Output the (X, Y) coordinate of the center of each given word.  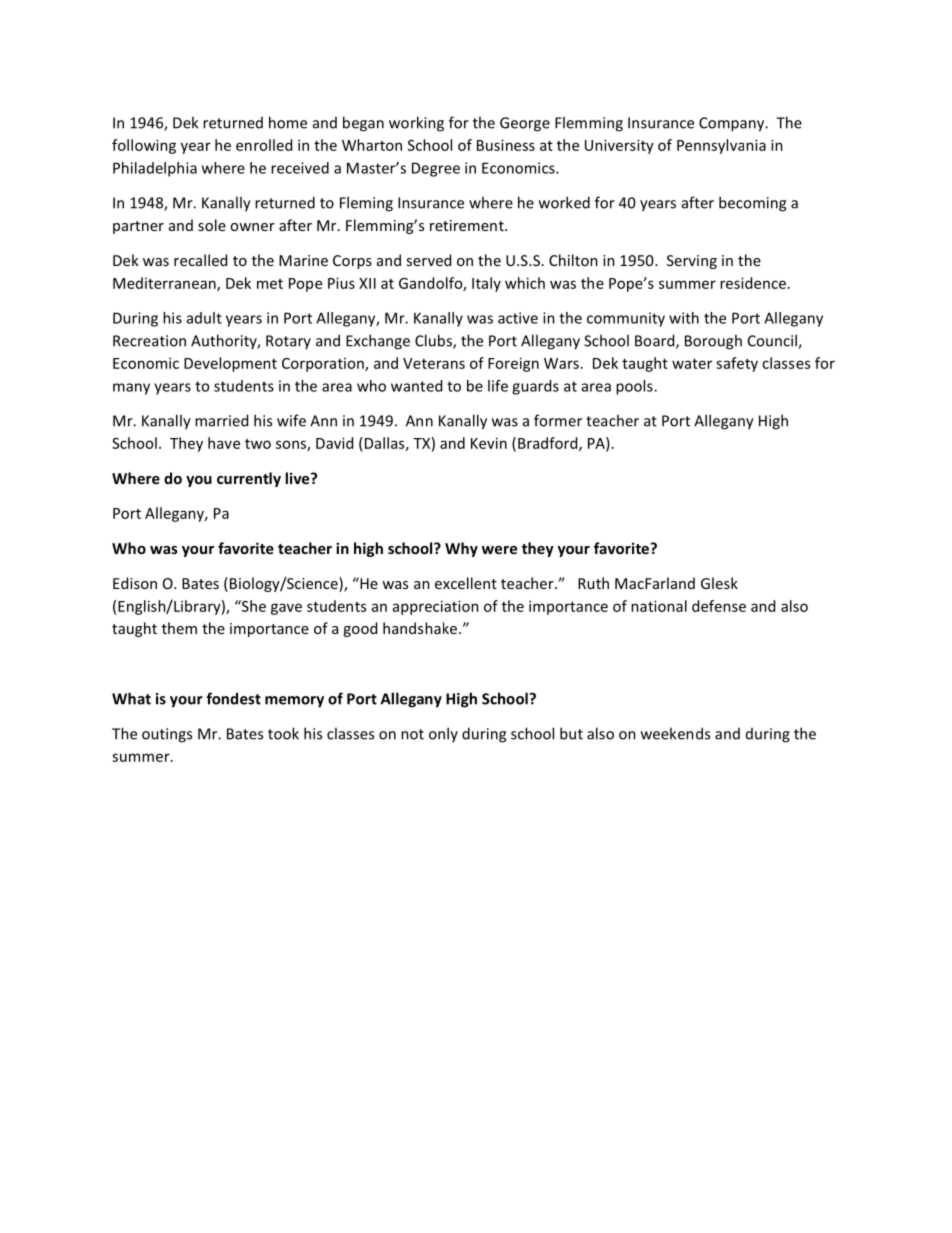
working (416, 124)
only (443, 734)
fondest (233, 698)
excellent (466, 583)
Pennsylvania (721, 146)
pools (635, 387)
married (221, 420)
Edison (135, 583)
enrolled (264, 145)
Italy (486, 284)
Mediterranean (165, 284)
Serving (692, 262)
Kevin (489, 443)
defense (719, 606)
